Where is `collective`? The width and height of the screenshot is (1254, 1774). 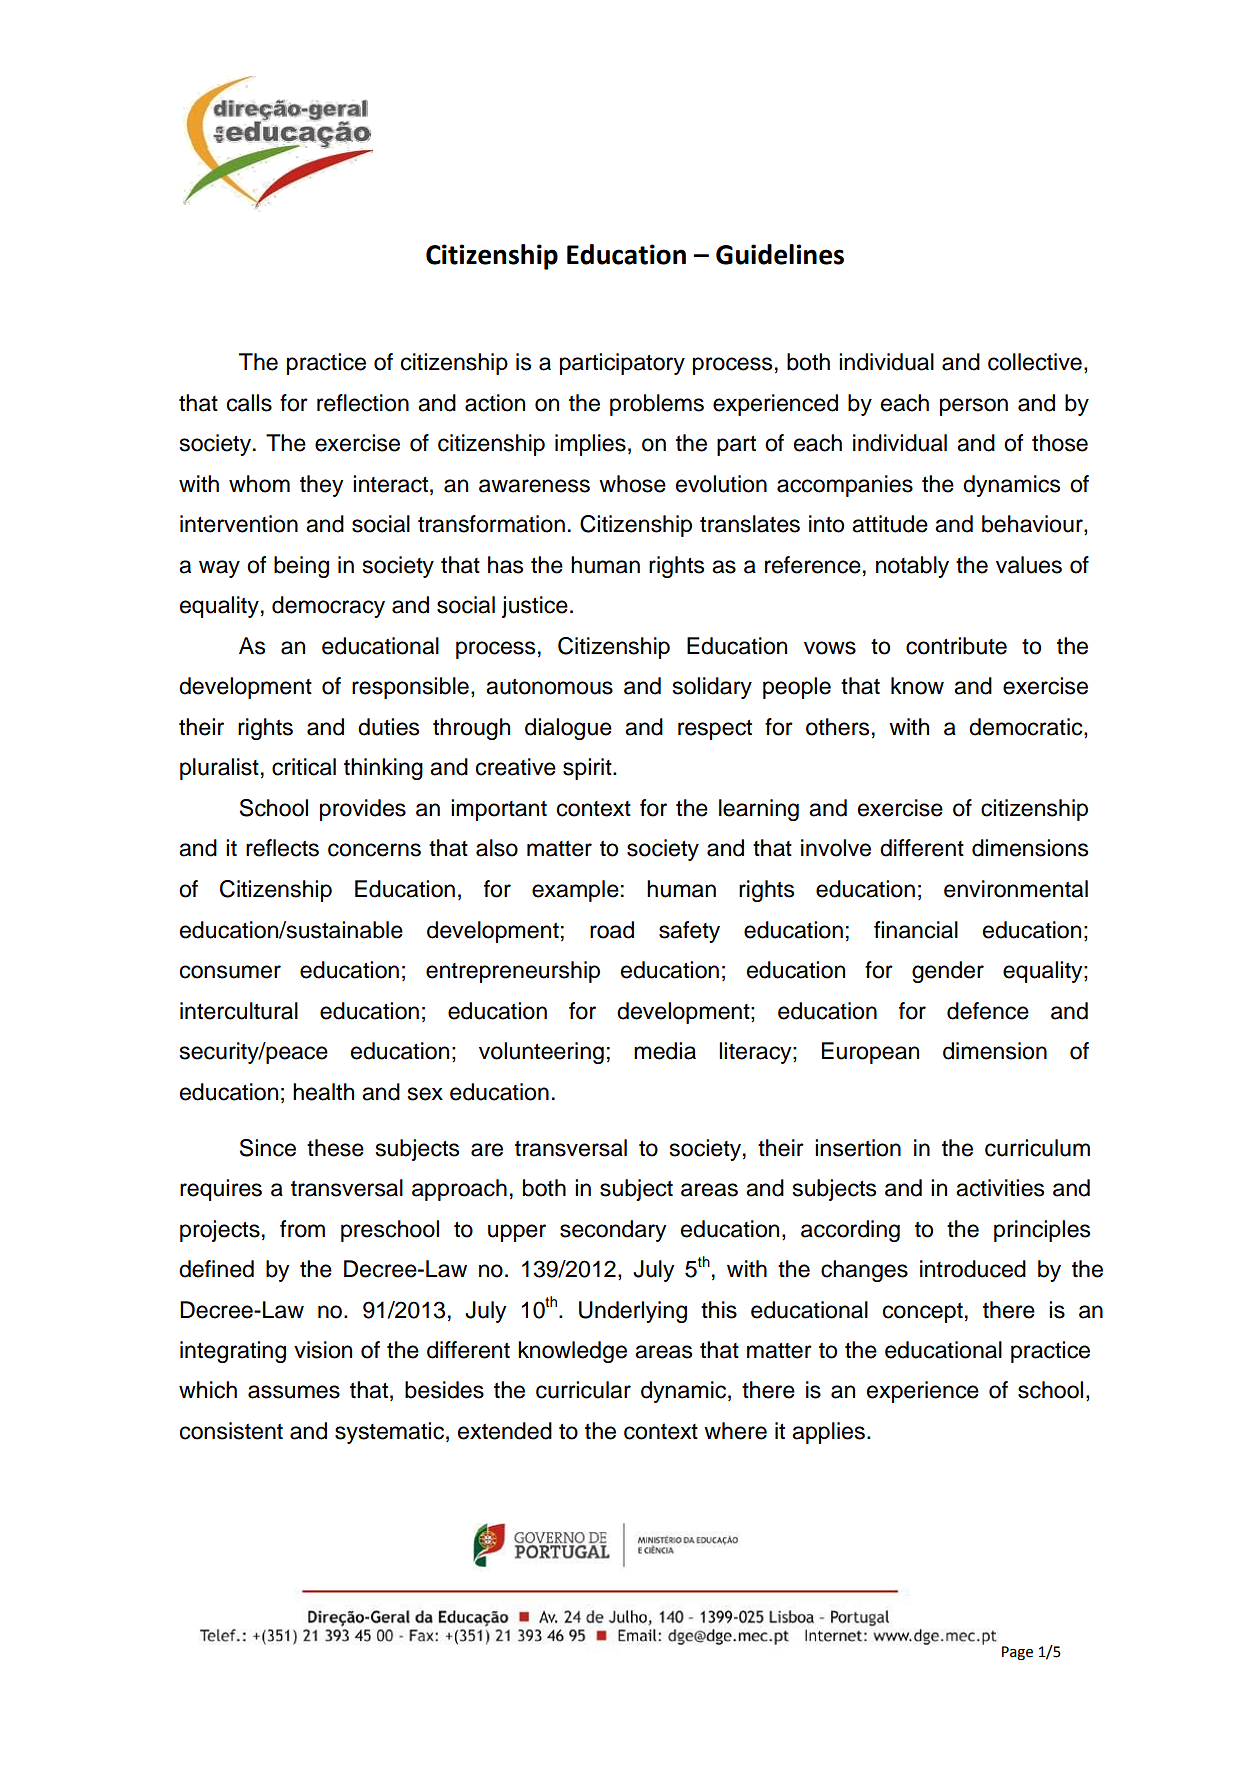 collective is located at coordinates (1035, 362).
